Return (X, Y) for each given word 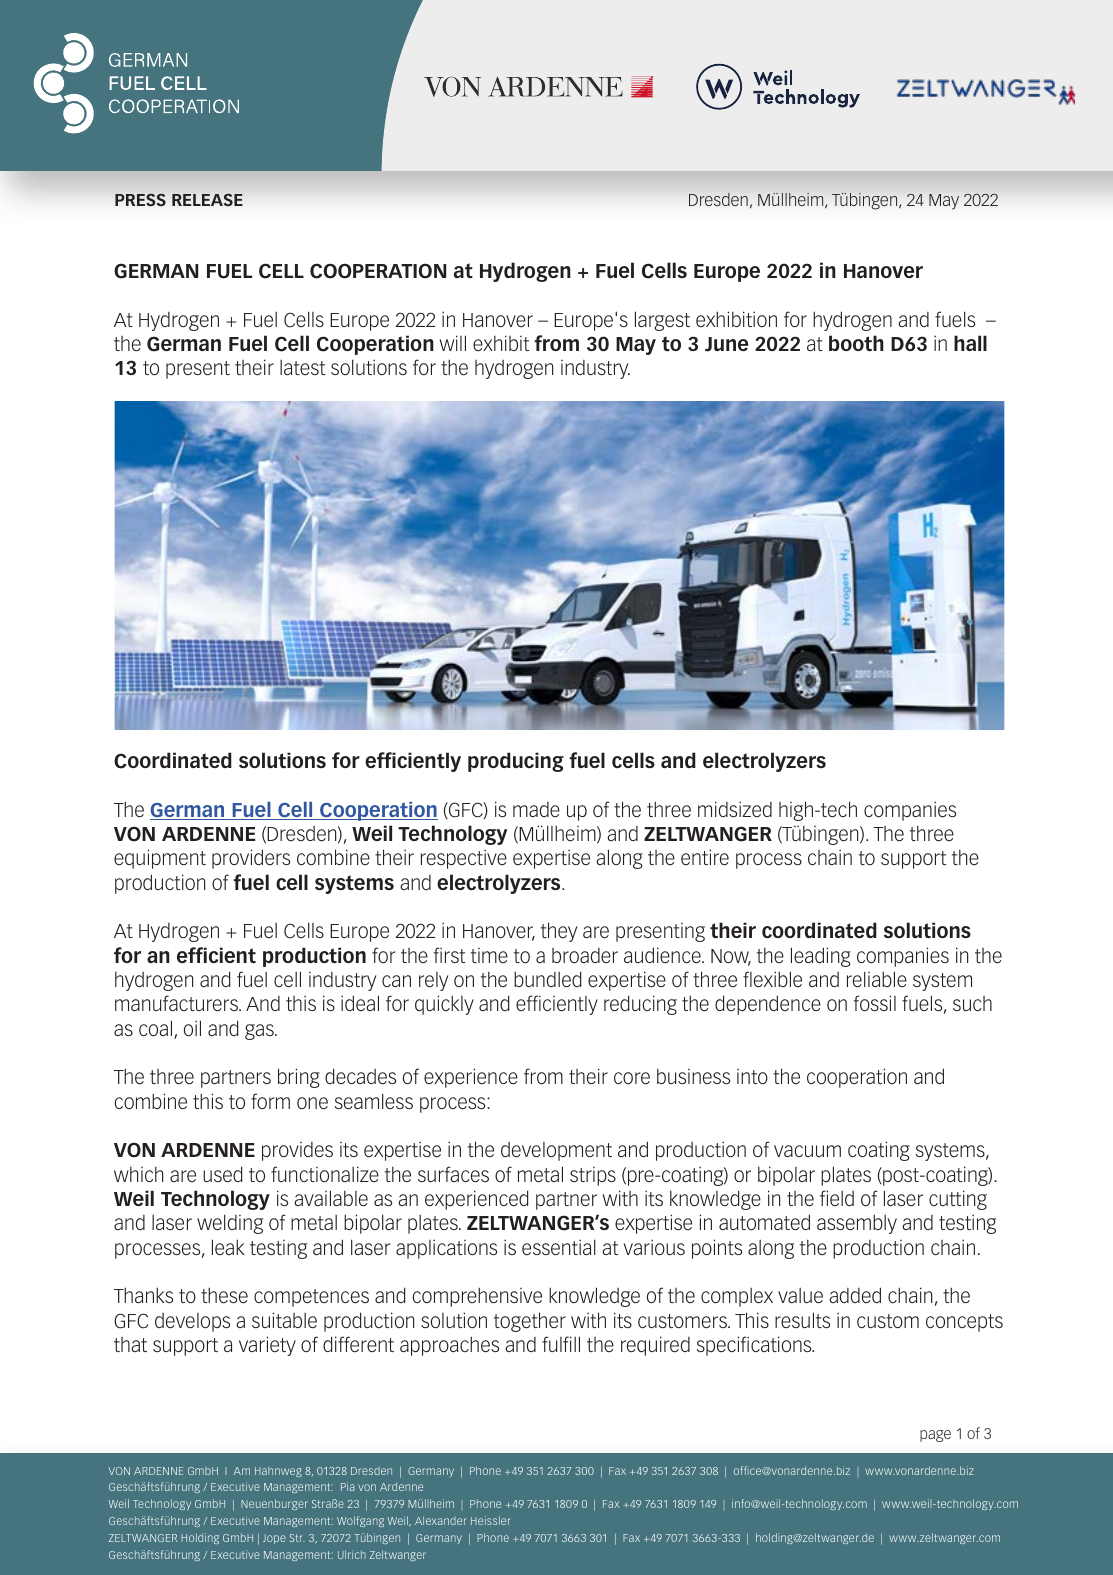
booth (856, 343)
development (556, 1151)
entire (705, 857)
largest (662, 321)
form (270, 1101)
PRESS (140, 199)
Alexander (441, 1520)
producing (516, 762)
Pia (348, 1486)
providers (251, 859)
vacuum (807, 1151)
